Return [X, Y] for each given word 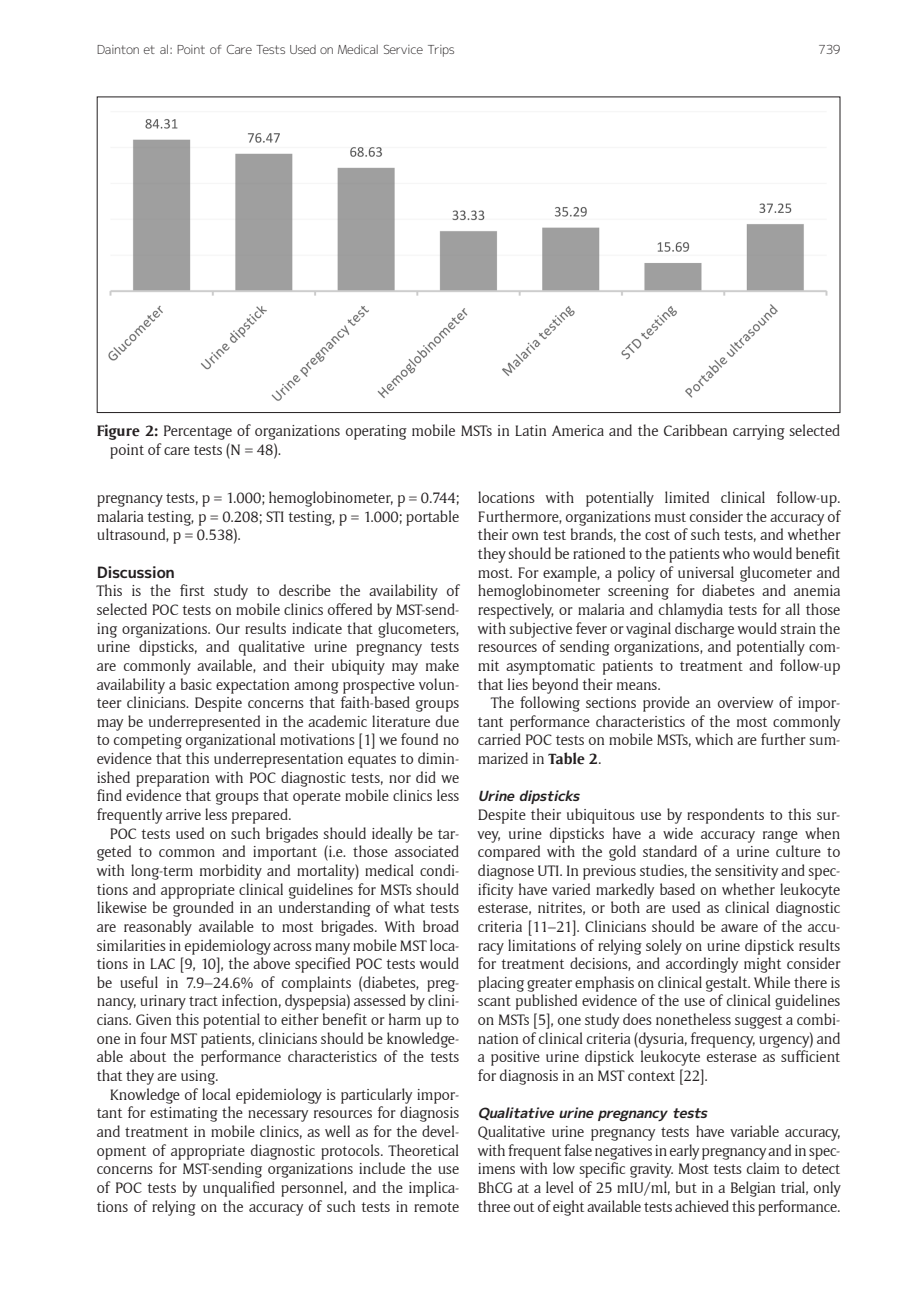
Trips [441, 51]
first [192, 590]
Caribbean [695, 430]
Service [403, 49]
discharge [704, 630]
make [442, 665]
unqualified [239, 1189]
